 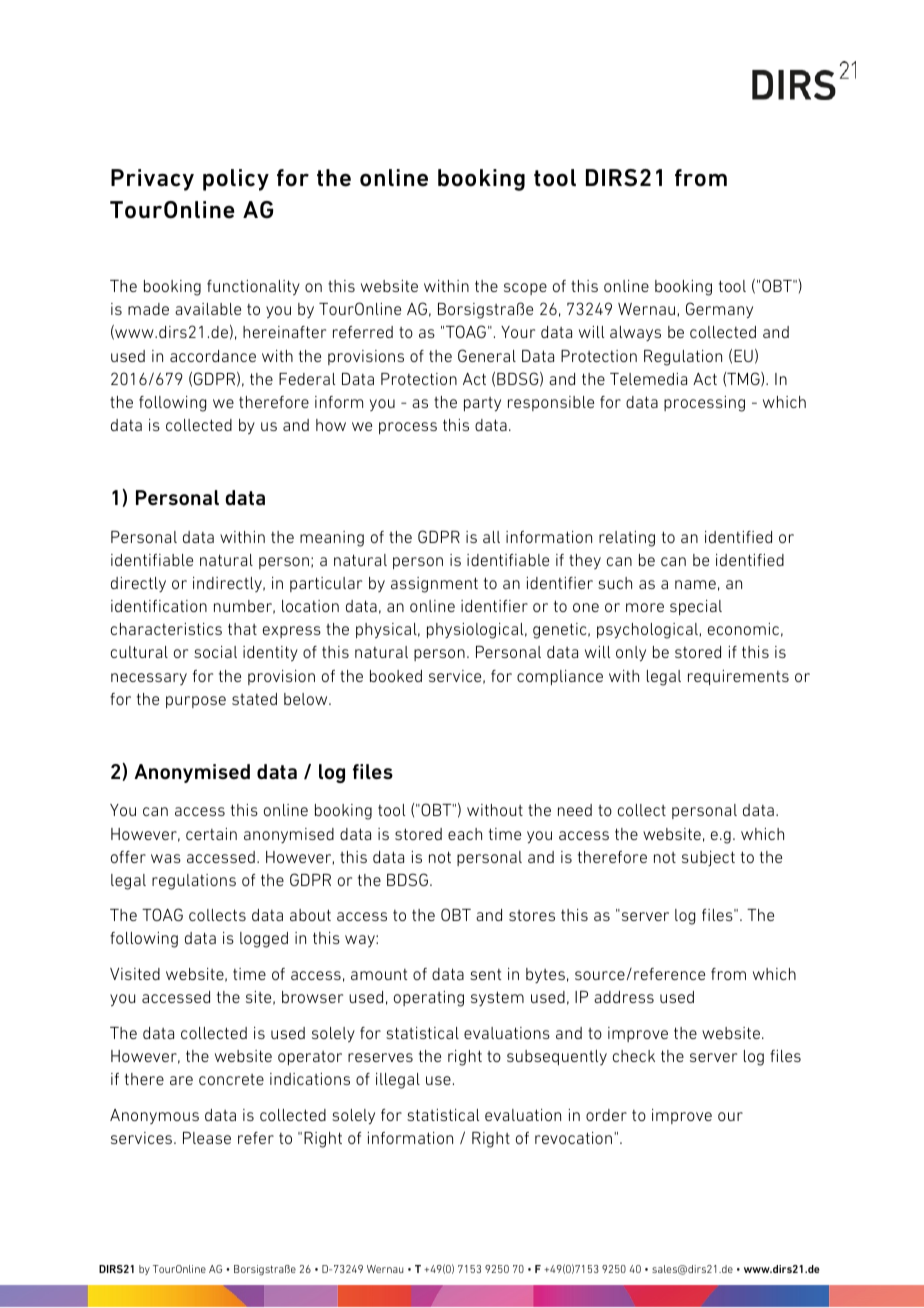 I want to click on social, so click(x=215, y=652).
